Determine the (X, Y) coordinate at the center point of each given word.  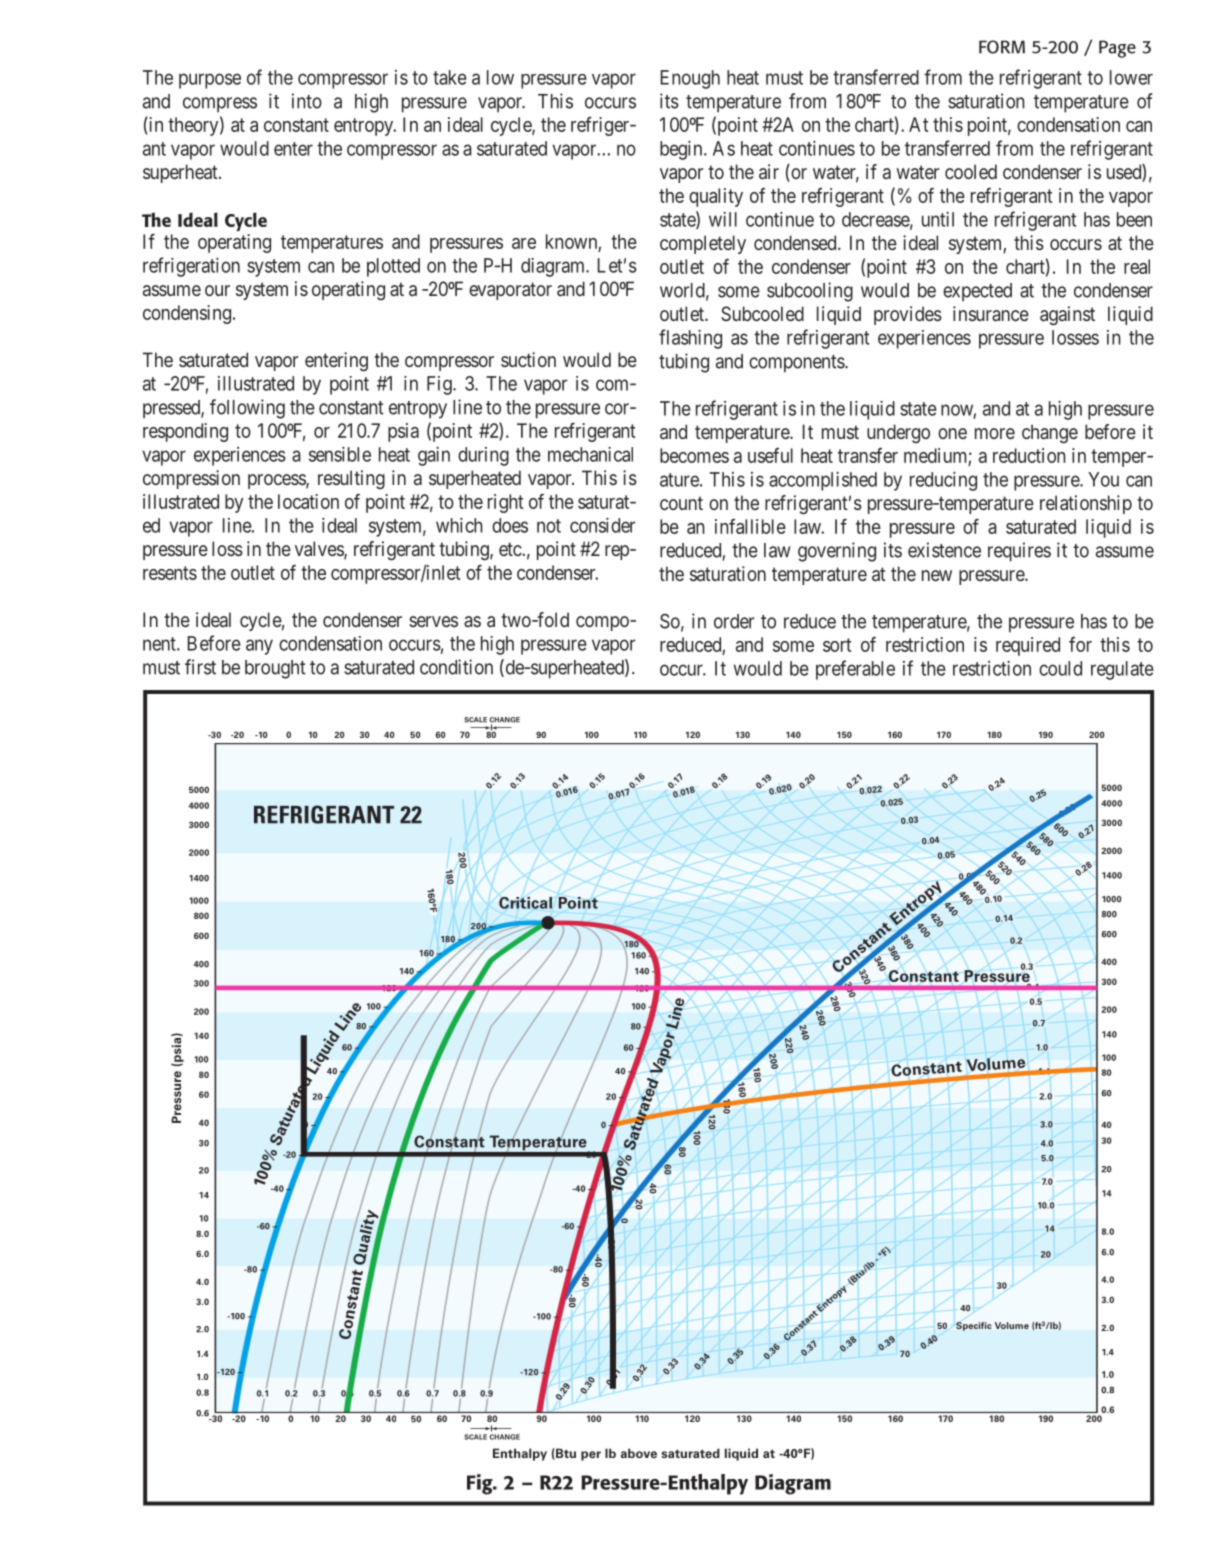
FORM (1002, 47)
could (1060, 668)
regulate (1122, 670)
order (734, 621)
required (1028, 646)
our (217, 290)
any (259, 647)
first (200, 667)
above (639, 1453)
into (307, 101)
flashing (690, 339)
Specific (974, 1326)
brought (275, 669)
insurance (991, 313)
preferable (855, 670)
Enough (690, 79)
